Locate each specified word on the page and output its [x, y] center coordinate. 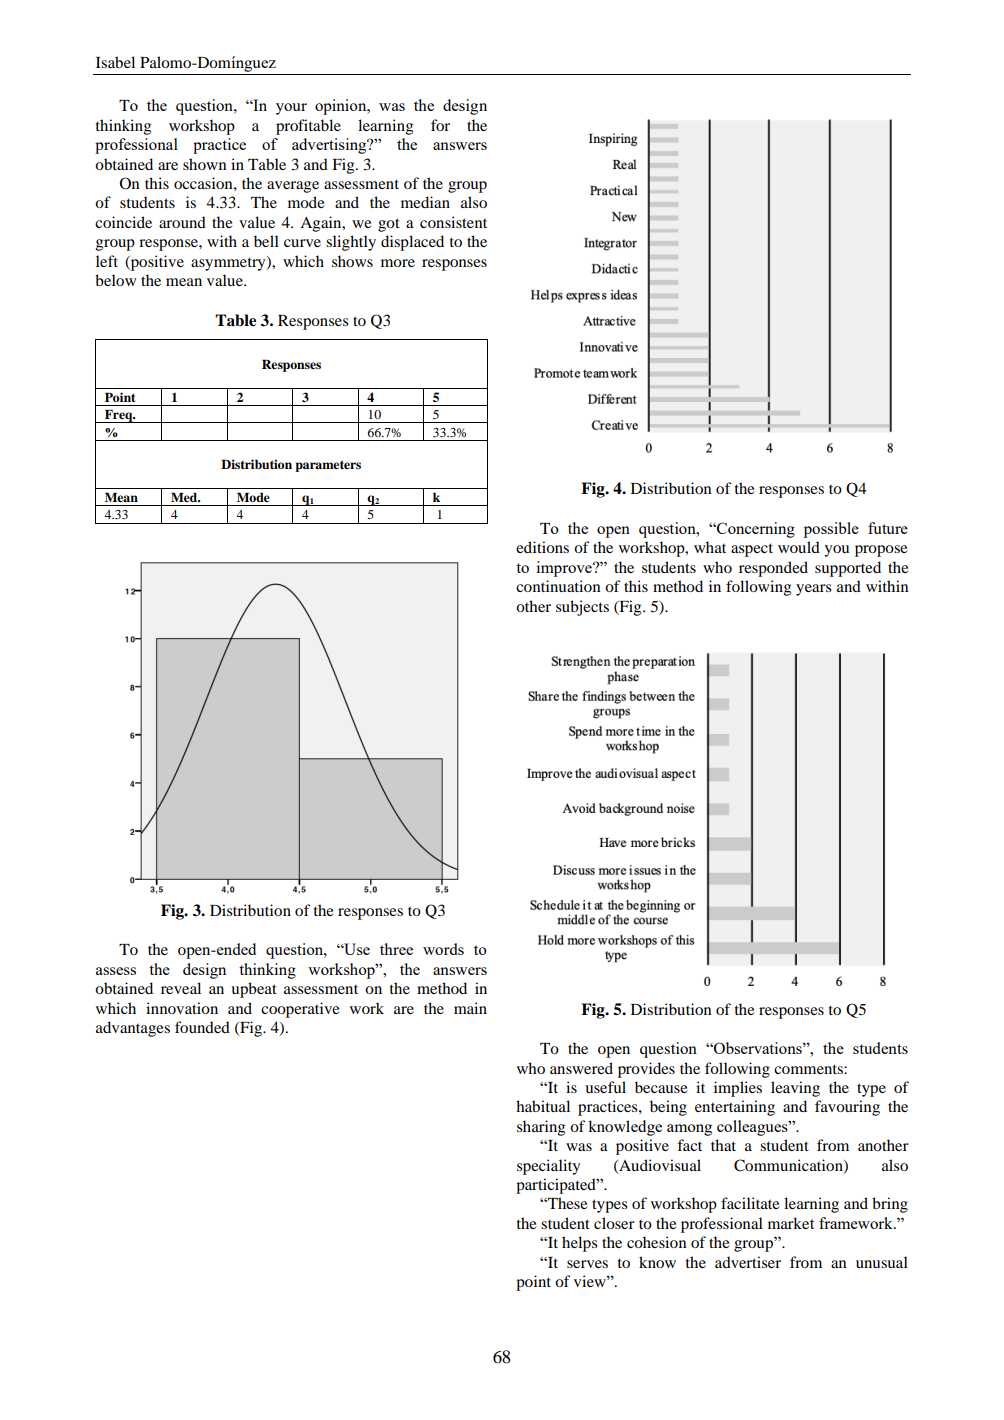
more [398, 263]
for [440, 125]
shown [205, 164]
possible [831, 530]
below [115, 280]
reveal [181, 988]
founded [202, 1027]
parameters [328, 466]
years [814, 590]
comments [809, 1069]
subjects [582, 608]
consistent [453, 222]
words [443, 949]
